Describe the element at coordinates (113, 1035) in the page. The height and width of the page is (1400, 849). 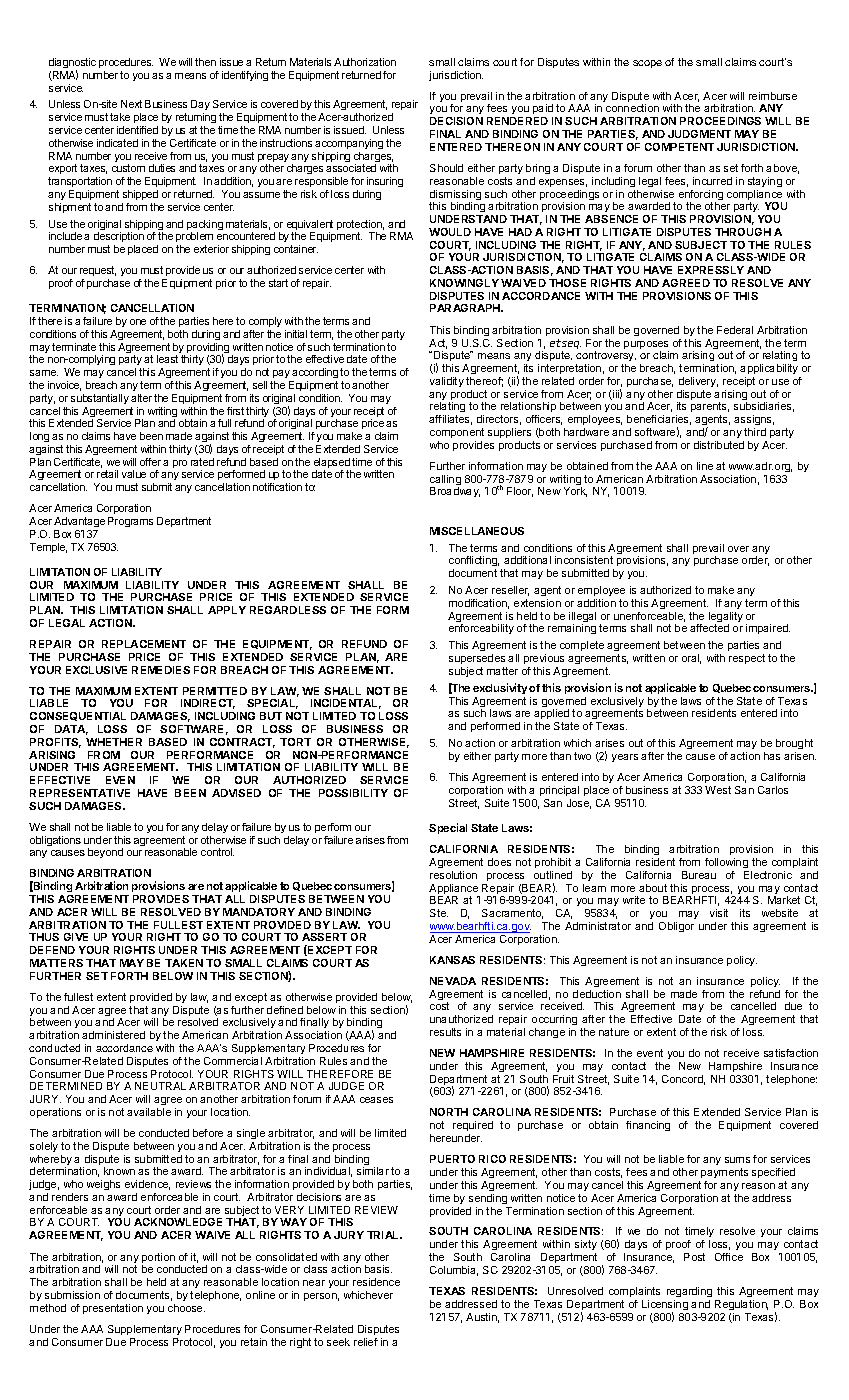
I see `administered` at that location.
